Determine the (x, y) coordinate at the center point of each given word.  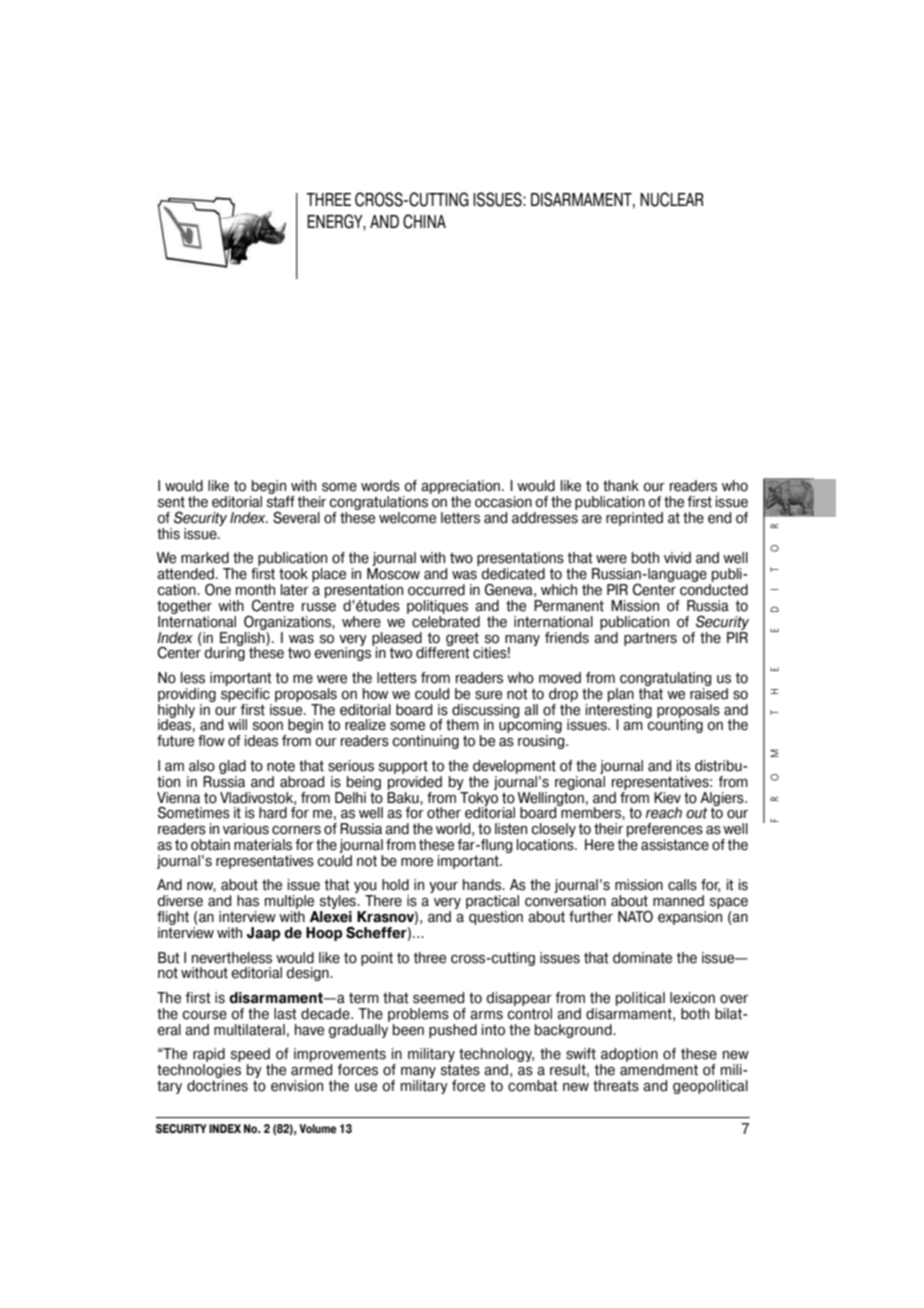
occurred (436, 590)
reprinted (634, 519)
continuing (426, 742)
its (684, 766)
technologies (199, 1072)
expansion (690, 918)
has (248, 901)
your (443, 887)
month (255, 590)
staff (281, 502)
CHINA (424, 221)
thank (621, 486)
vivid (677, 558)
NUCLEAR (672, 199)
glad (232, 767)
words (380, 486)
